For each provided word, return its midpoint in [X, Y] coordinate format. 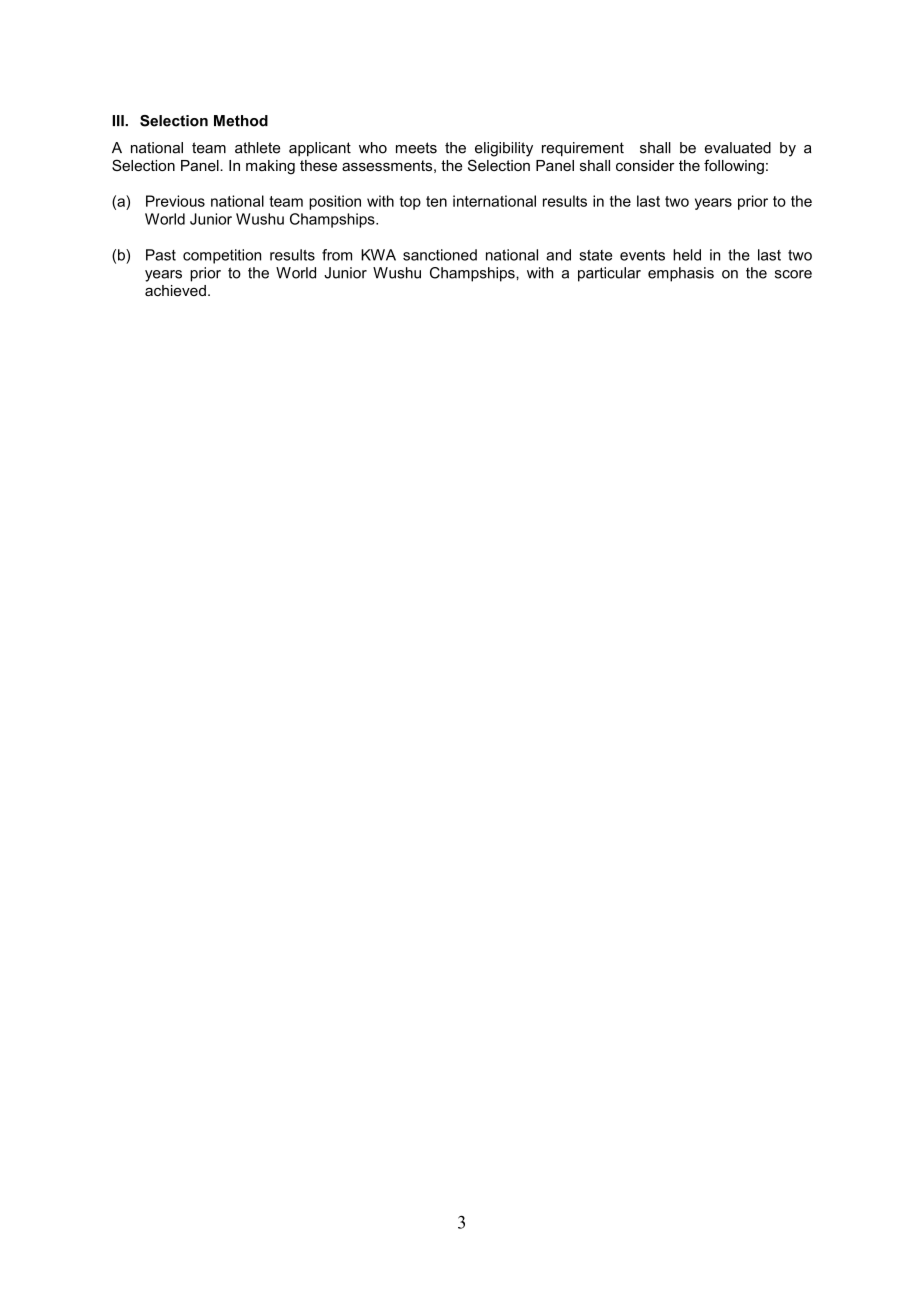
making [270, 167]
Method [241, 121]
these [318, 165]
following [734, 167]
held [687, 255]
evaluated [738, 148]
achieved [175, 290]
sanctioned [440, 255]
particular [609, 274]
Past [161, 255]
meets [416, 148]
